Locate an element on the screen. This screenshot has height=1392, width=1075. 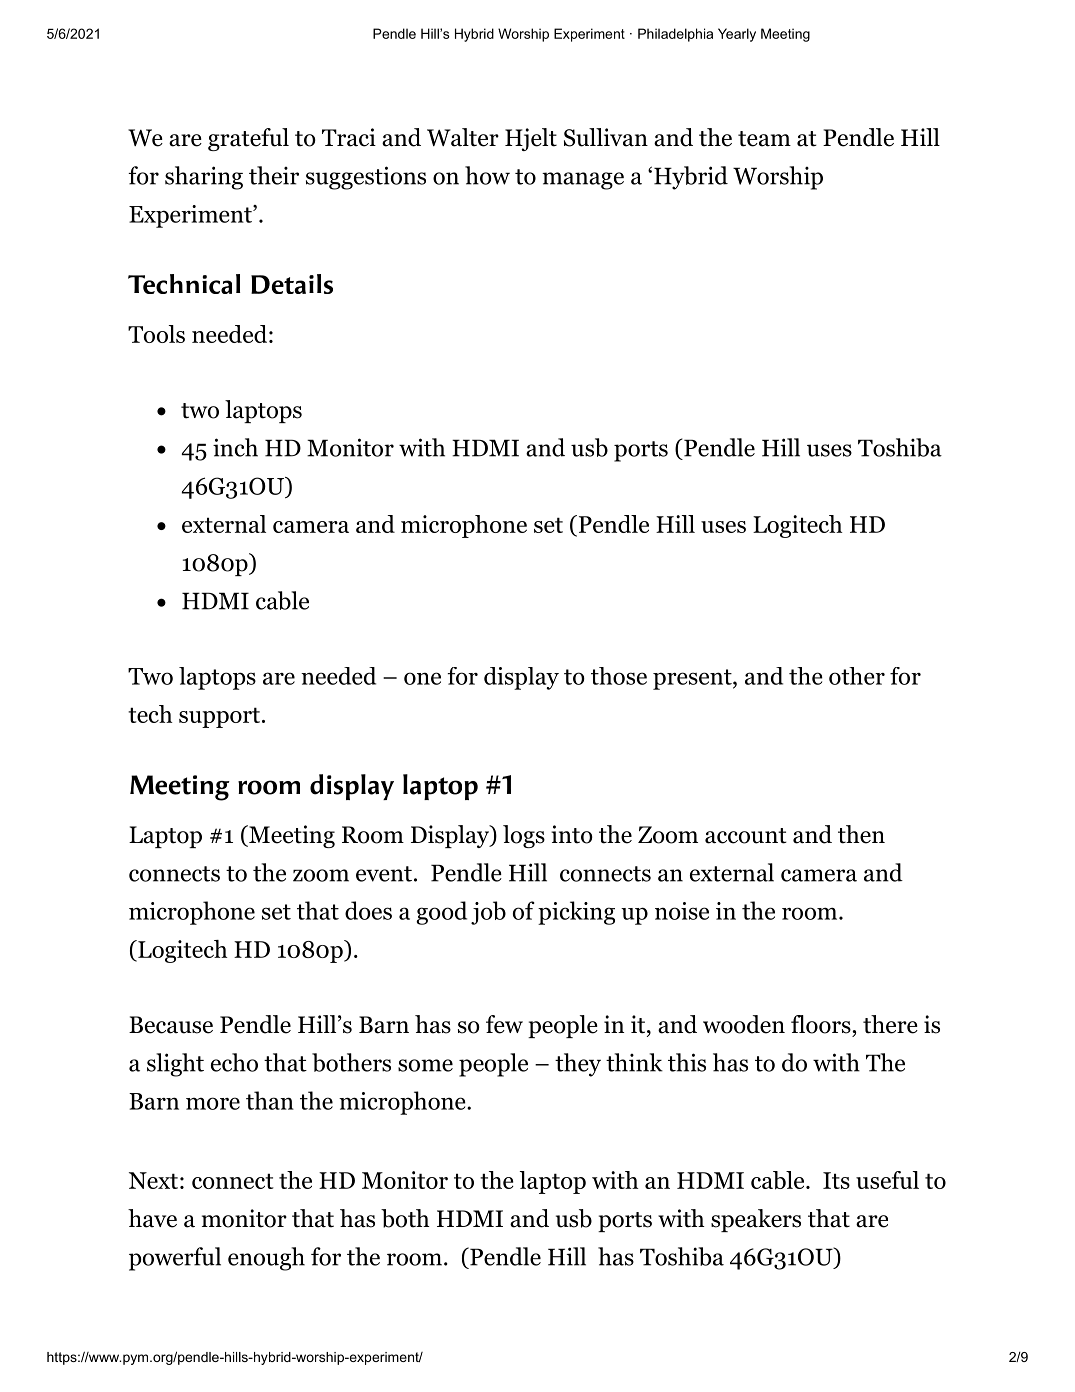
grateful is located at coordinates (248, 139).
